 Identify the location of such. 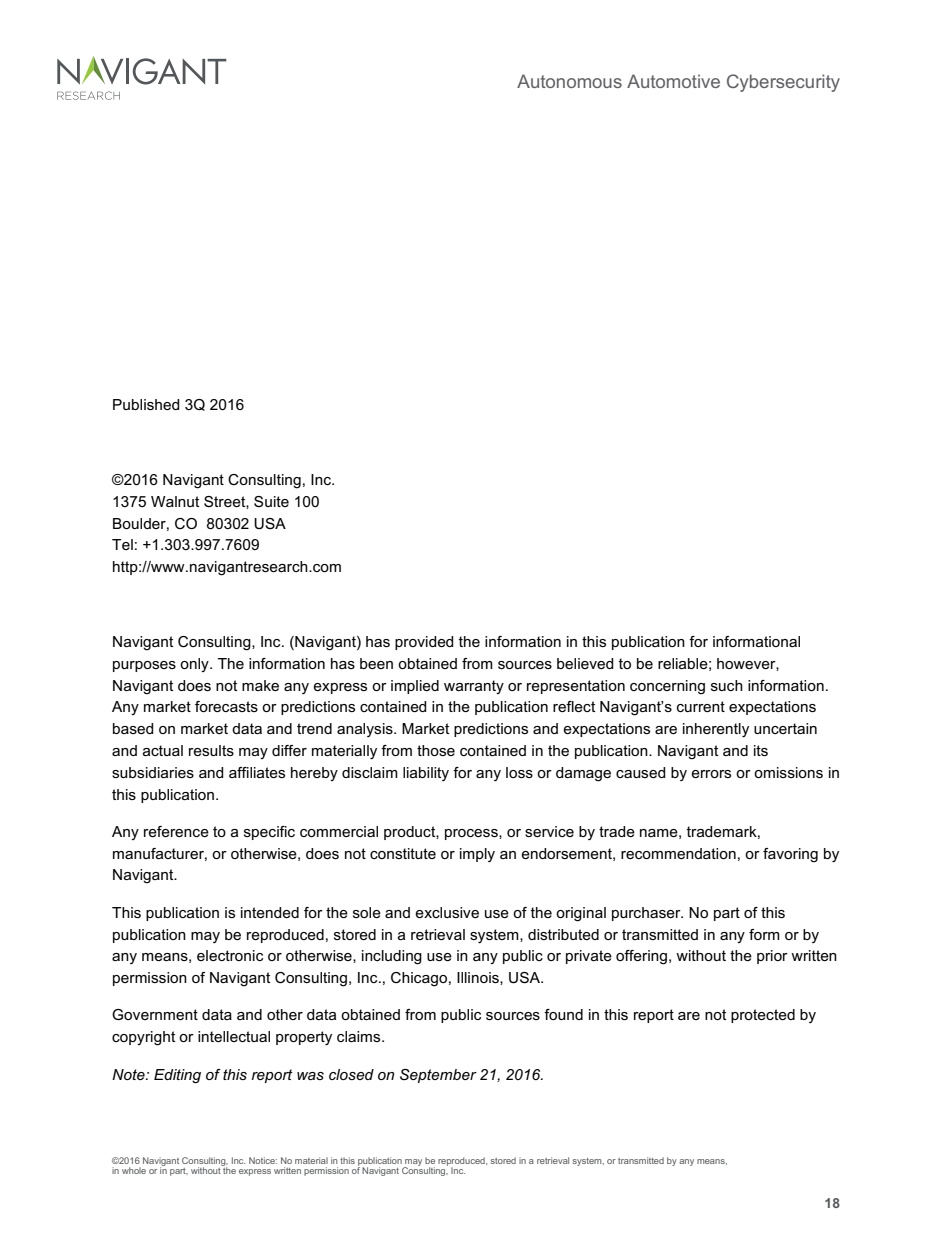
(727, 685).
